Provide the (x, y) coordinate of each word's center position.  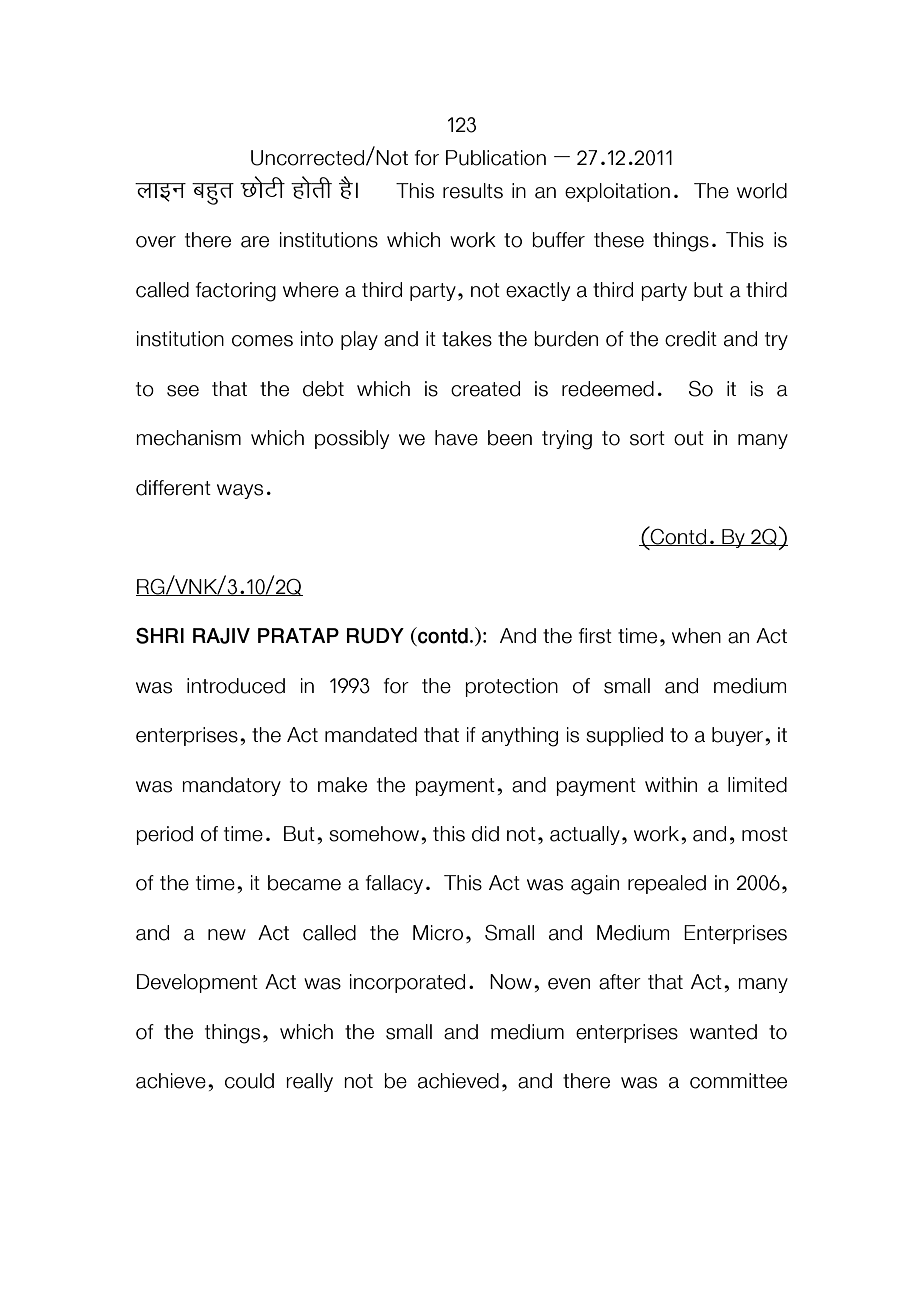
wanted (723, 1032)
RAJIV (221, 636)
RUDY (375, 636)
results (473, 191)
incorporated (407, 983)
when (696, 636)
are (255, 242)
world (762, 191)
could (249, 1081)
